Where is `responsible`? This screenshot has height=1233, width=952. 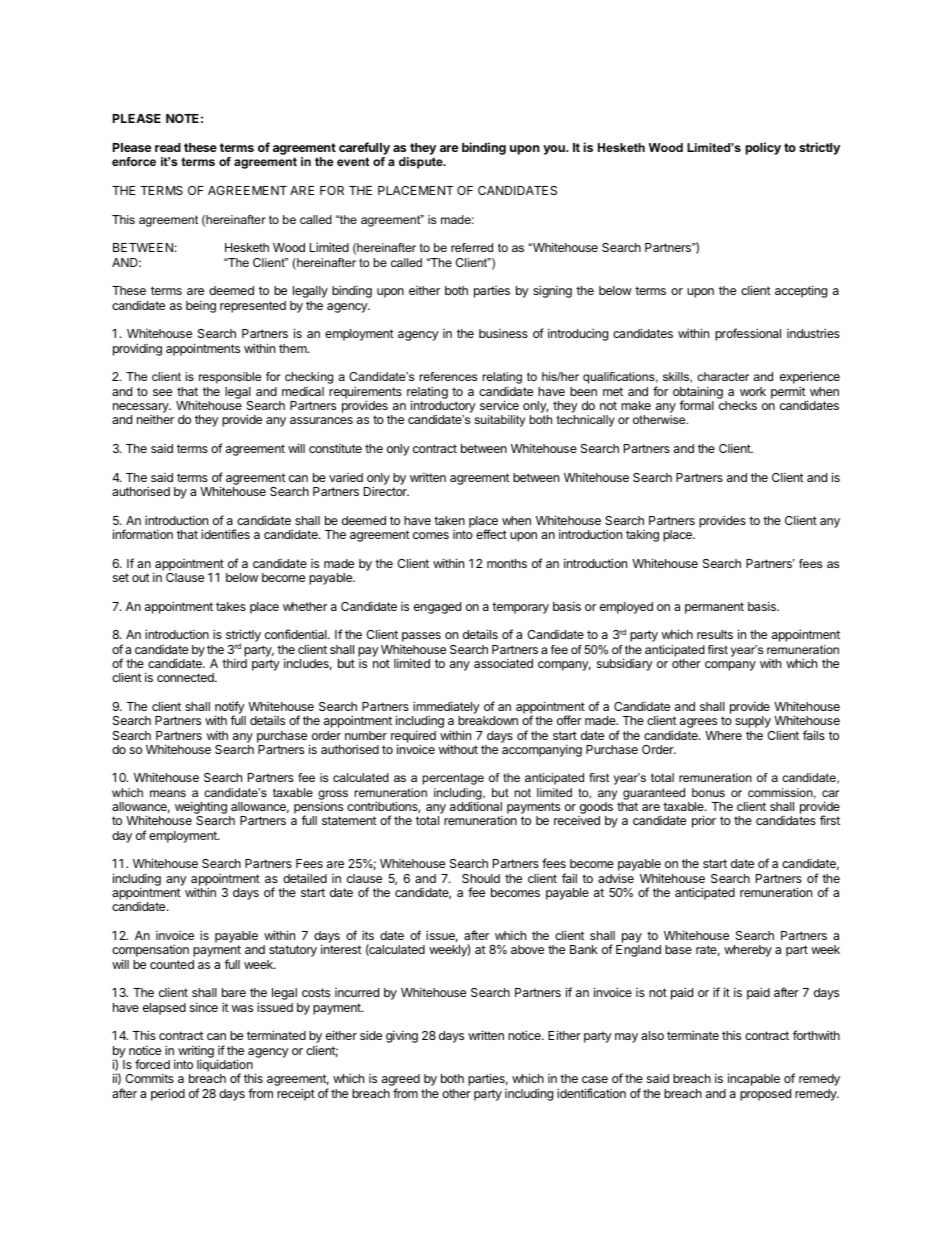 responsible is located at coordinates (230, 378).
